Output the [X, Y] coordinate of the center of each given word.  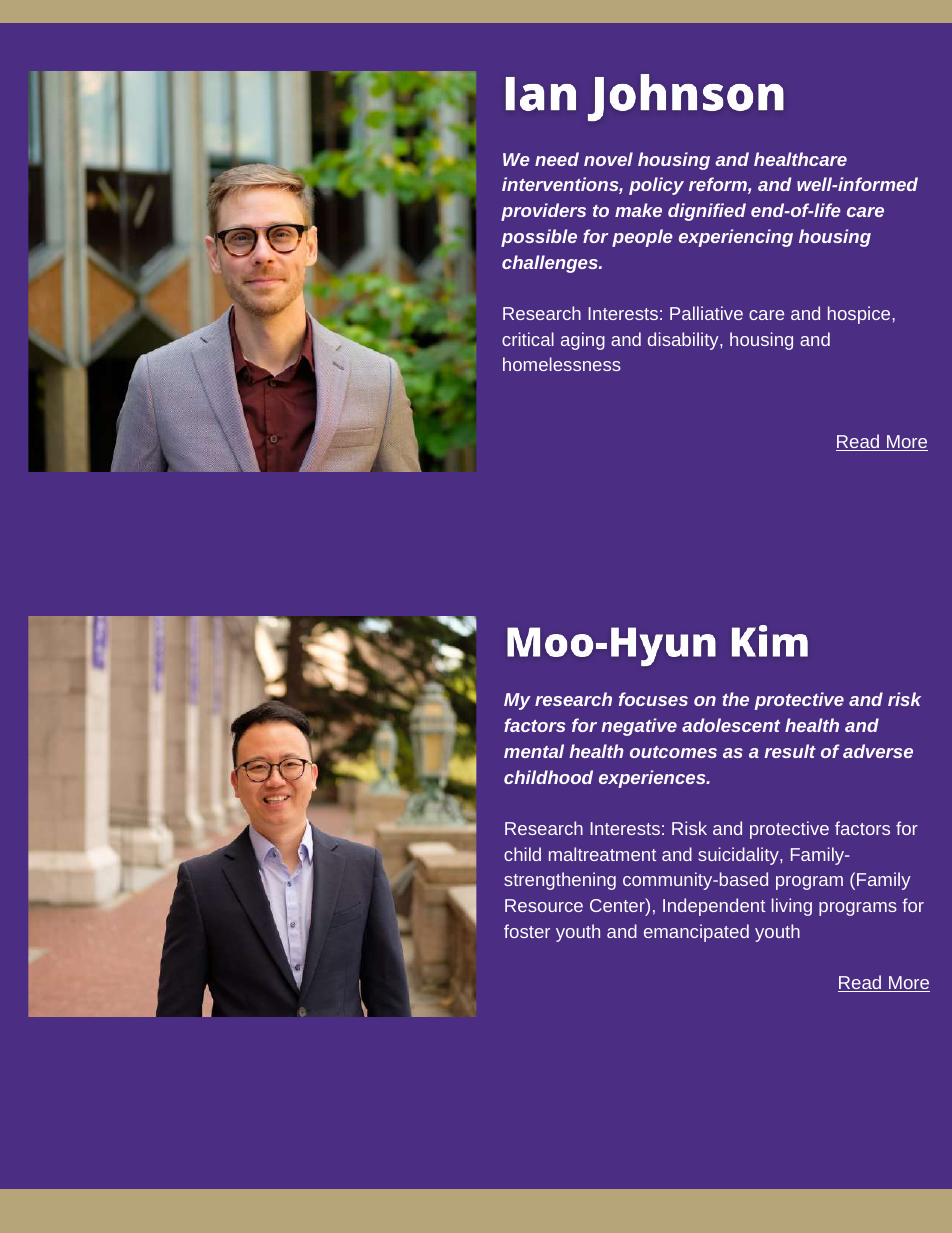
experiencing [736, 238]
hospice [859, 315]
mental [534, 751]
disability [684, 341]
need [557, 159]
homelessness [562, 364]
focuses [653, 699]
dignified [707, 212]
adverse [878, 751]
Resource [544, 905]
